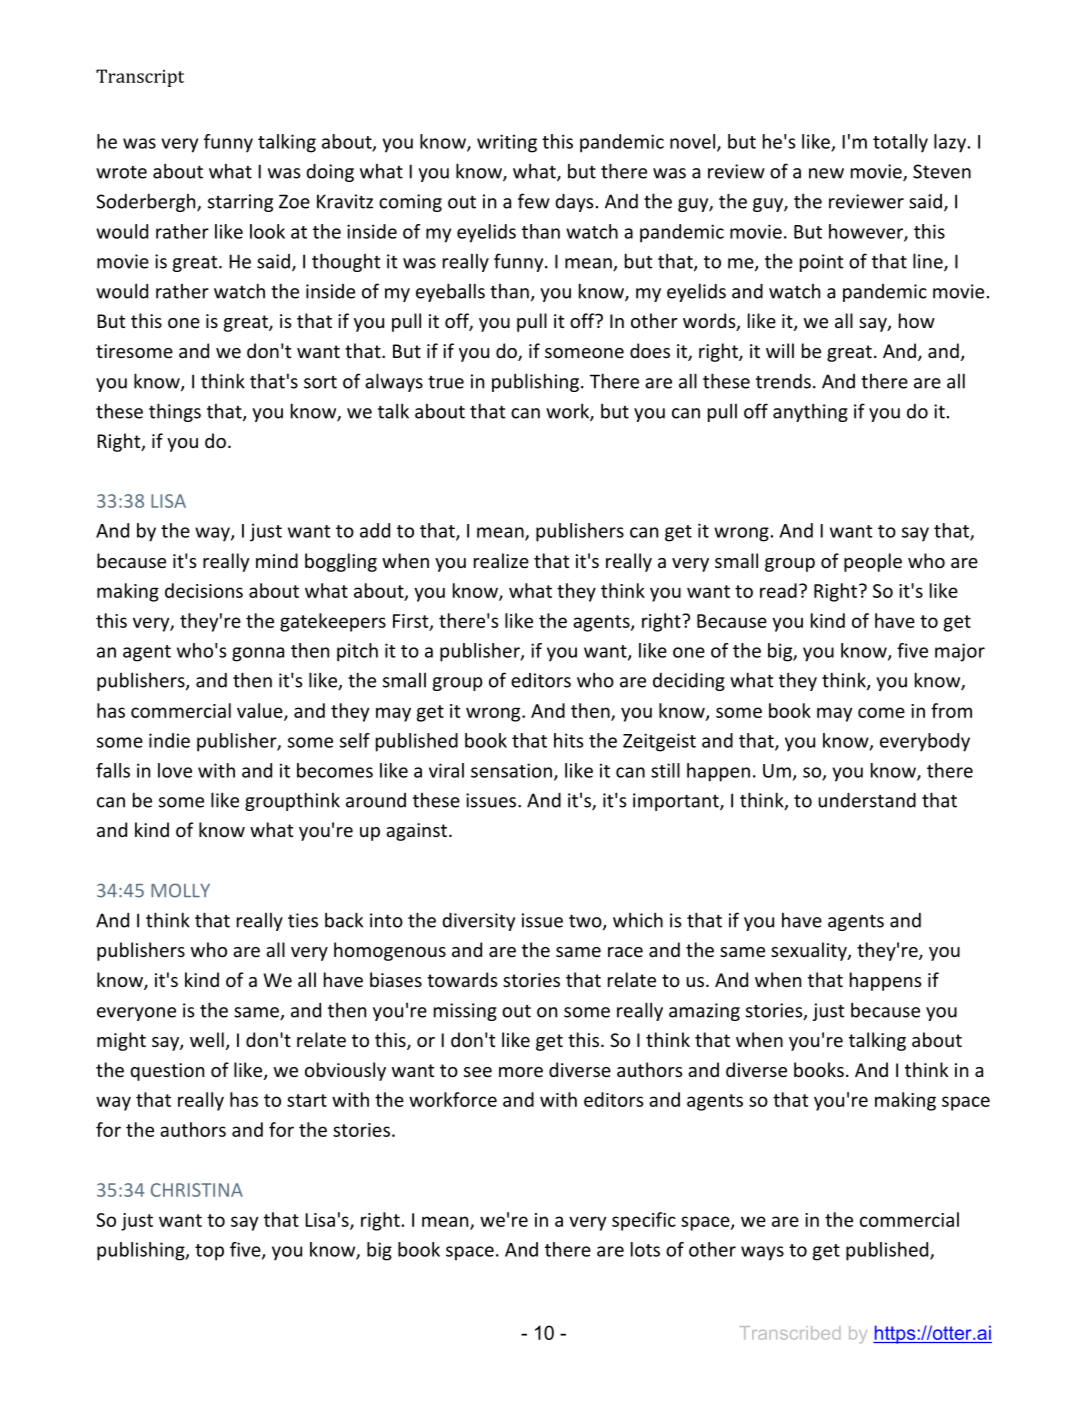 Image resolution: width=1088 pixels, height=1408 pixels. I want to click on top, so click(209, 1252).
